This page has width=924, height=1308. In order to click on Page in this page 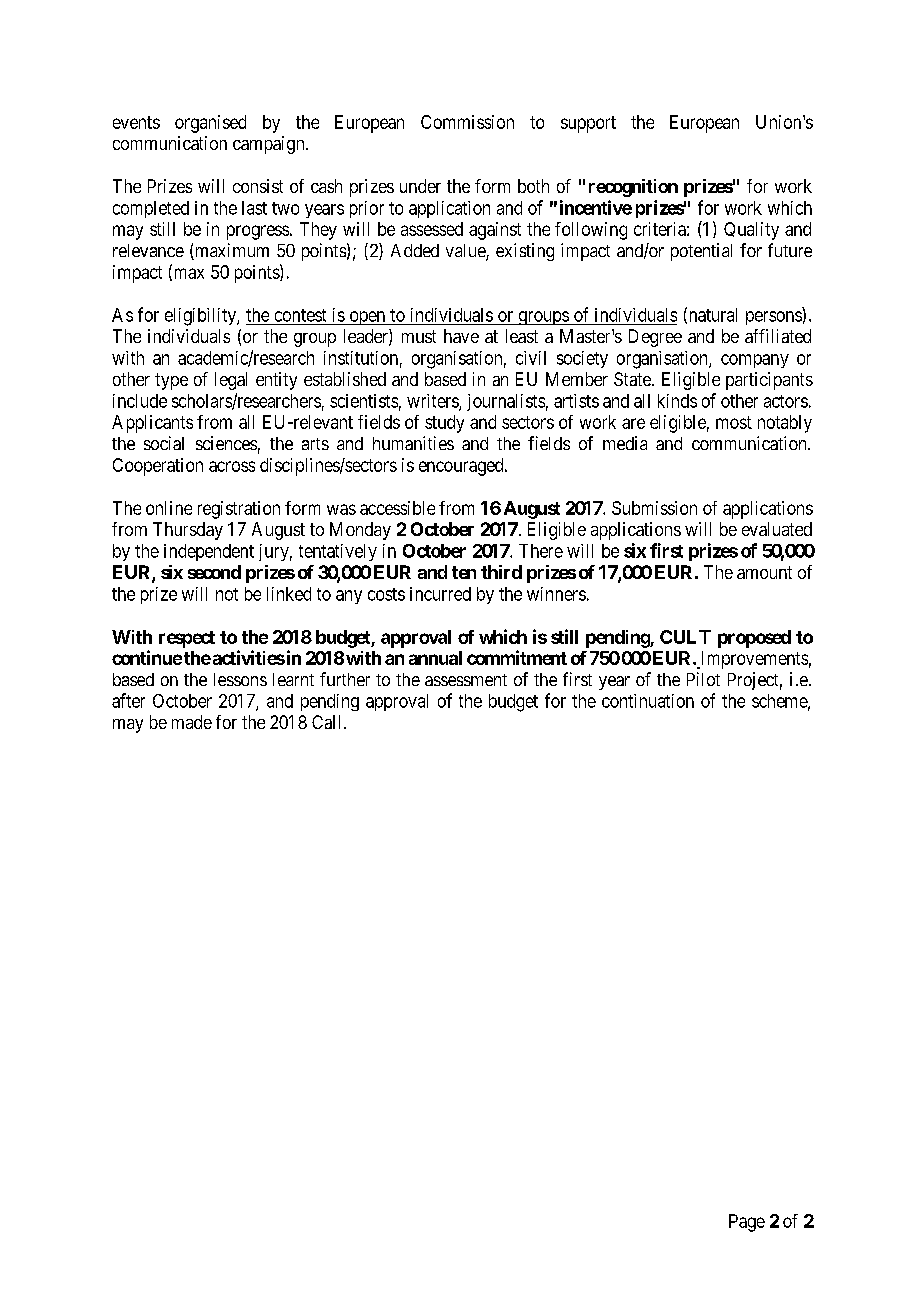, I will do `click(747, 1223)`.
